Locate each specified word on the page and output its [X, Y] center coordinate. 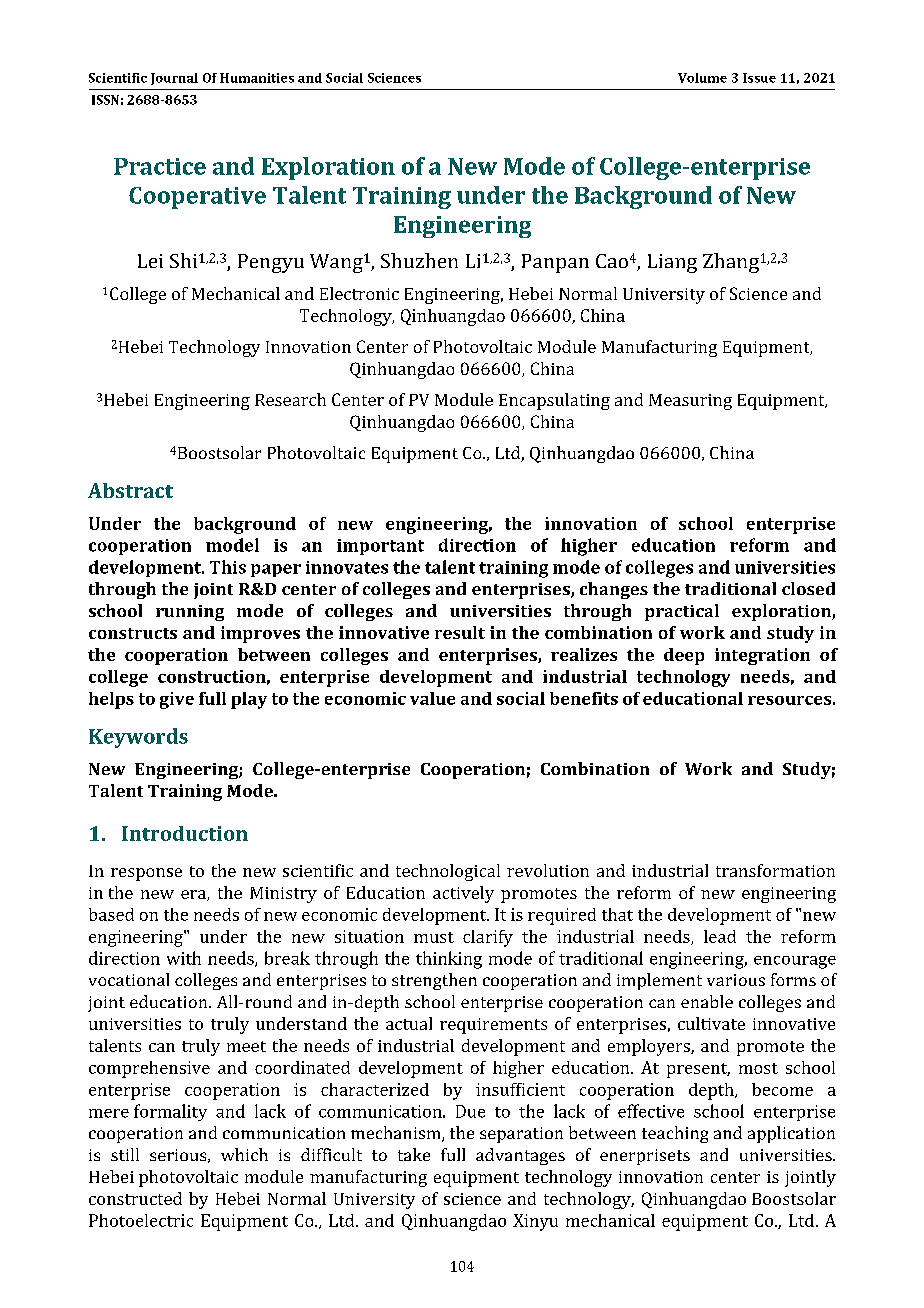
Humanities [257, 78]
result [460, 632]
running [190, 613]
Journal [174, 79]
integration [762, 656]
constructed [135, 1198]
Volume [702, 78]
